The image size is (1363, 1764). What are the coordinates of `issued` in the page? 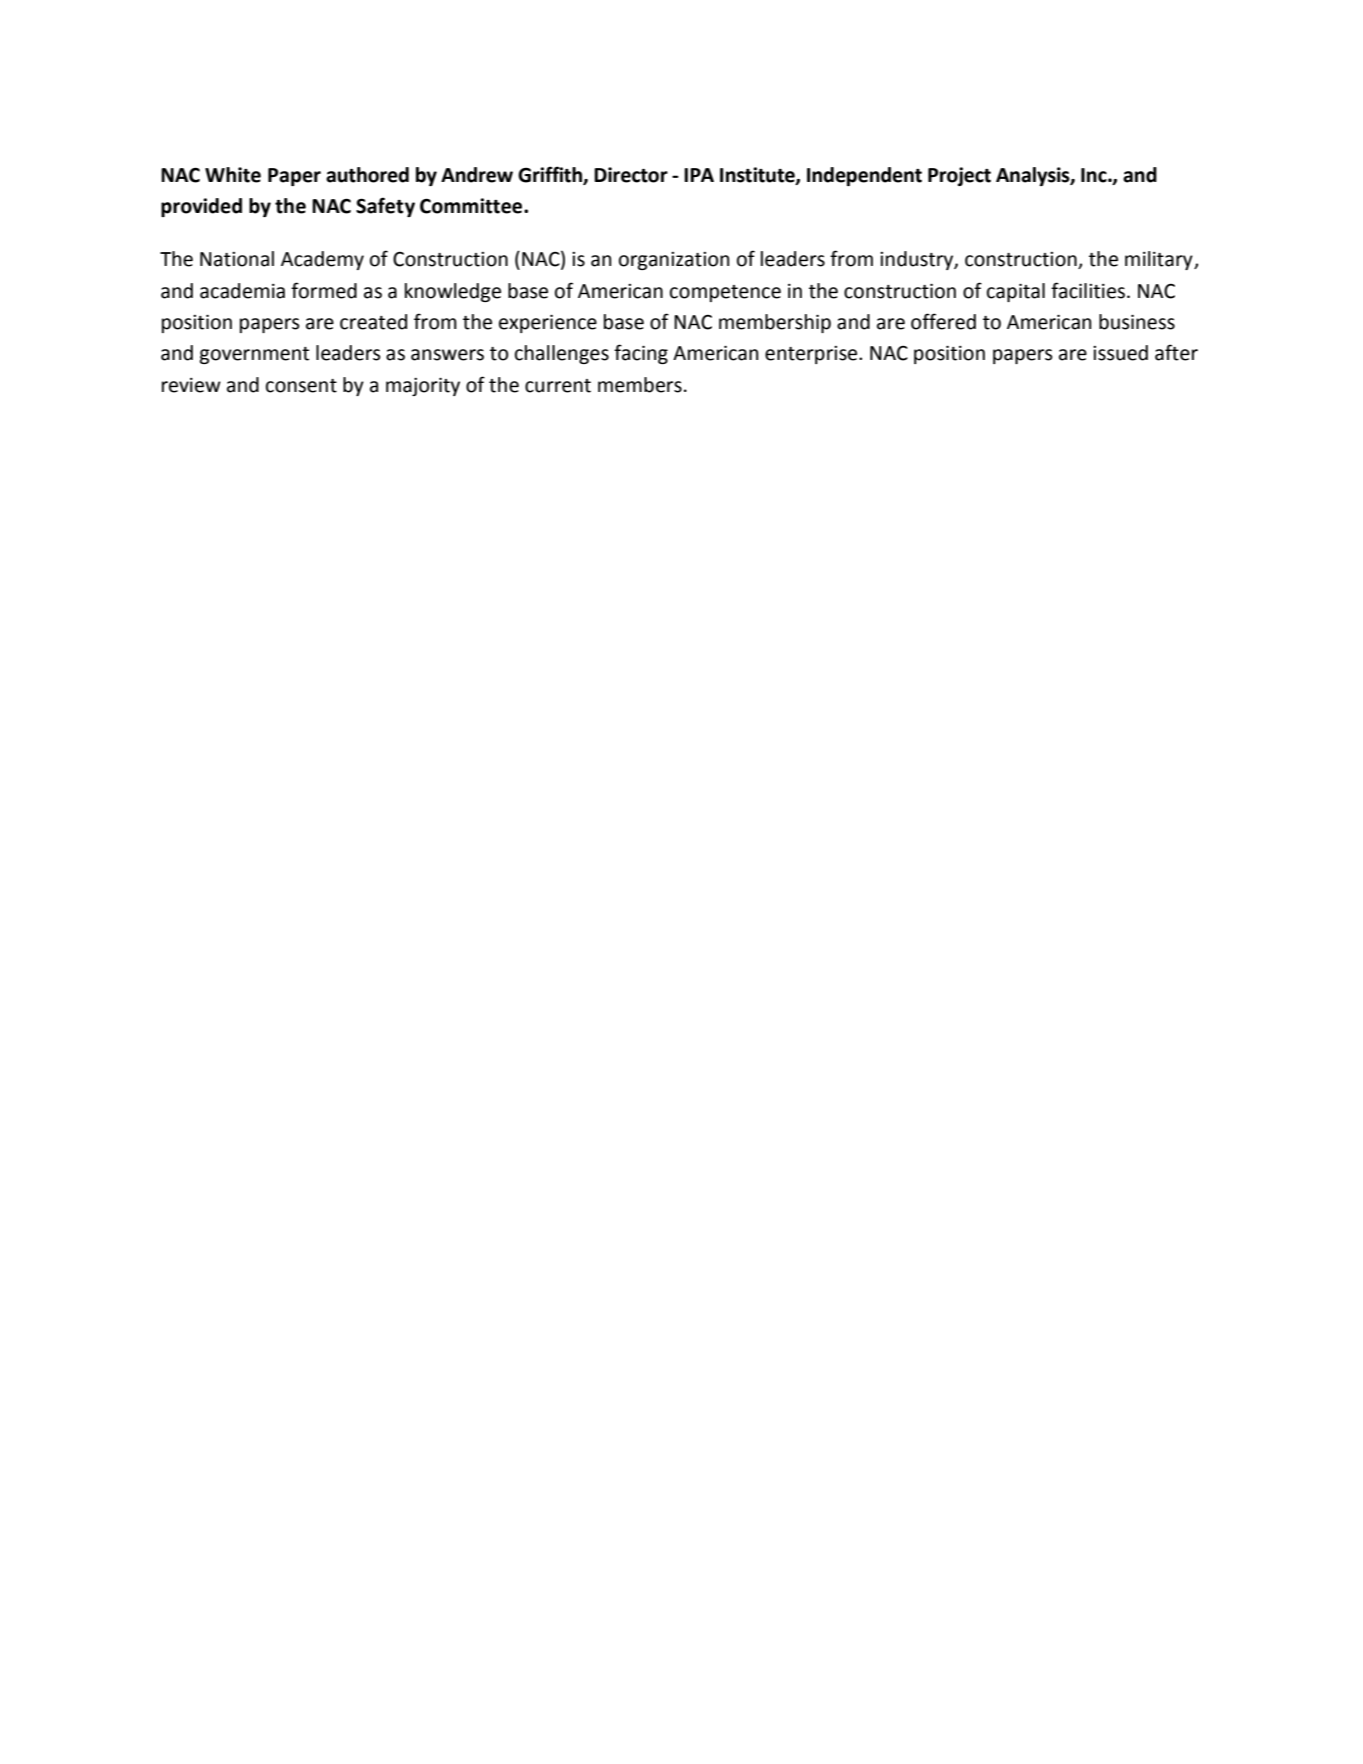 It's located at (1120, 353).
